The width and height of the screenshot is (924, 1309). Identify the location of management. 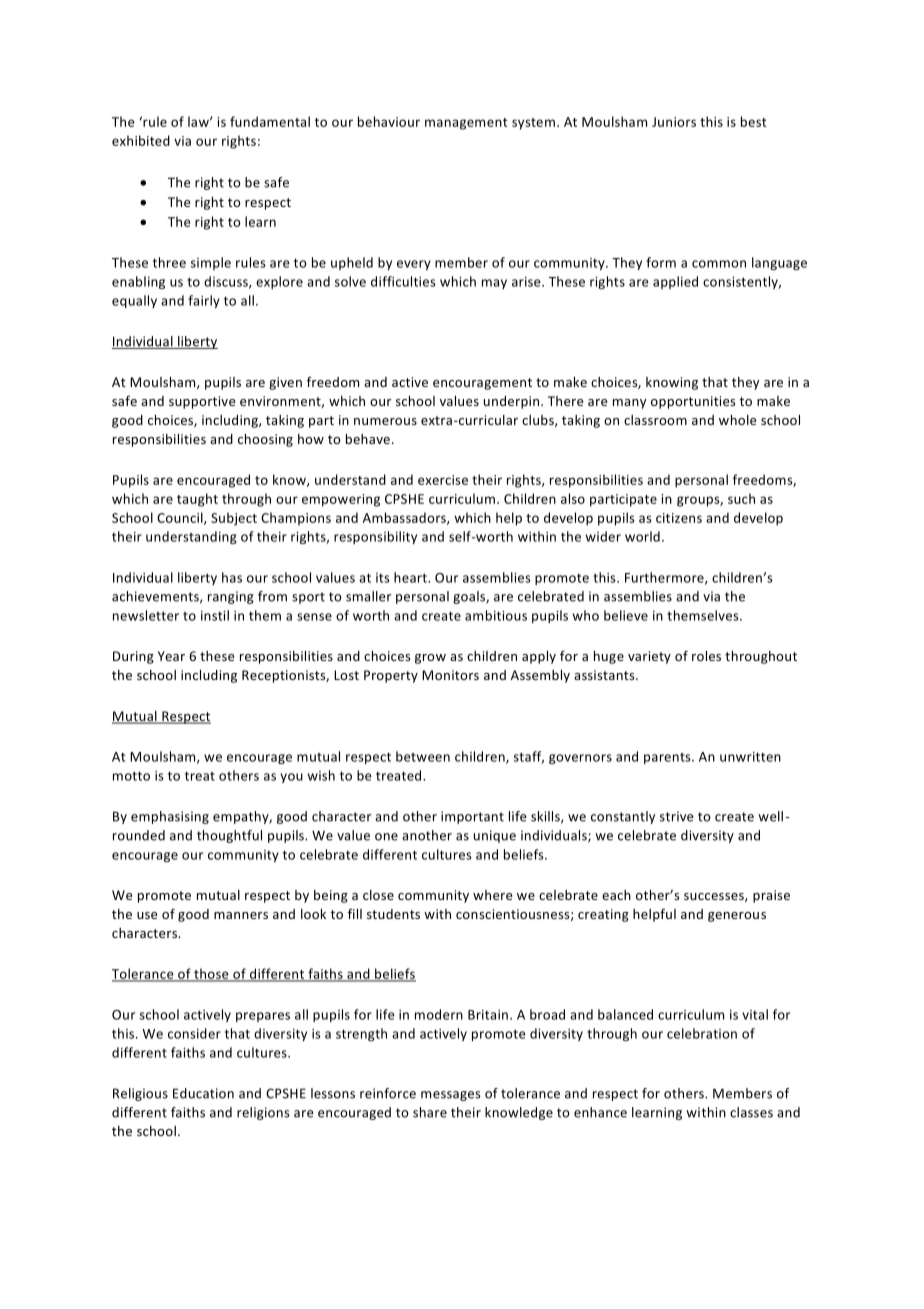
(466, 124).
